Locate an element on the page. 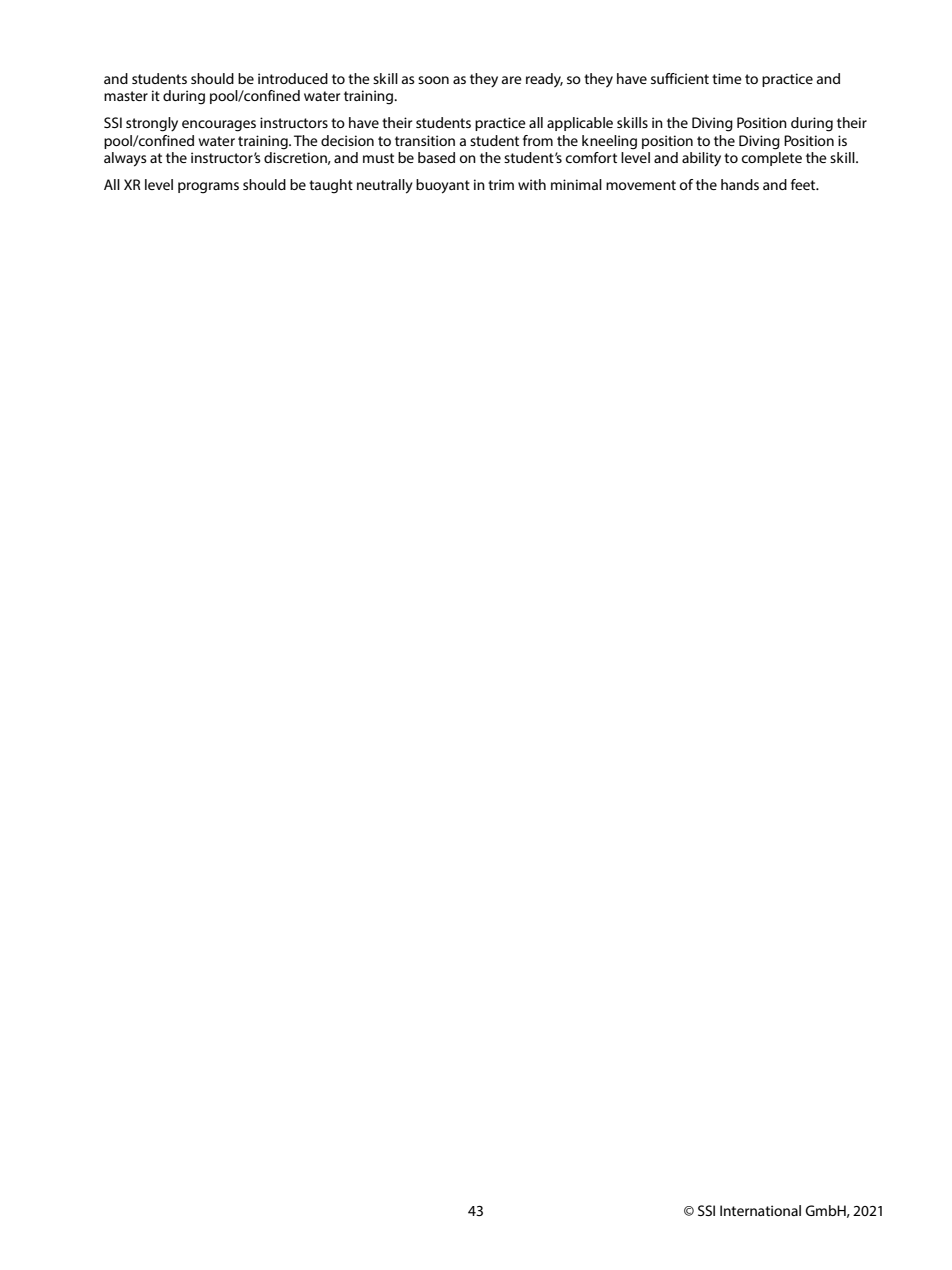  programs is located at coordinates (208, 188).
